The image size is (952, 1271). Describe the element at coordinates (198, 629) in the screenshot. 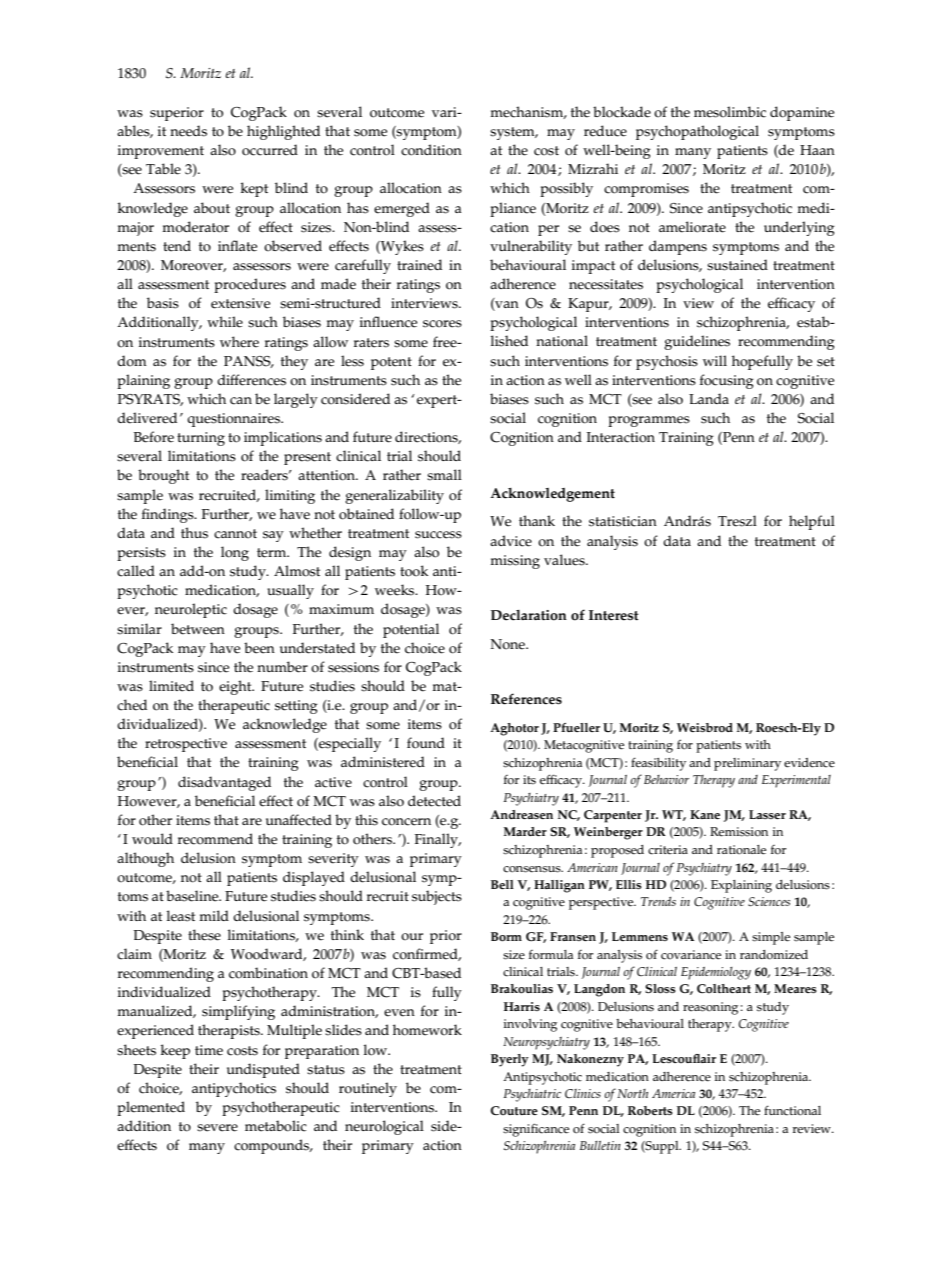

I see `between` at that location.
